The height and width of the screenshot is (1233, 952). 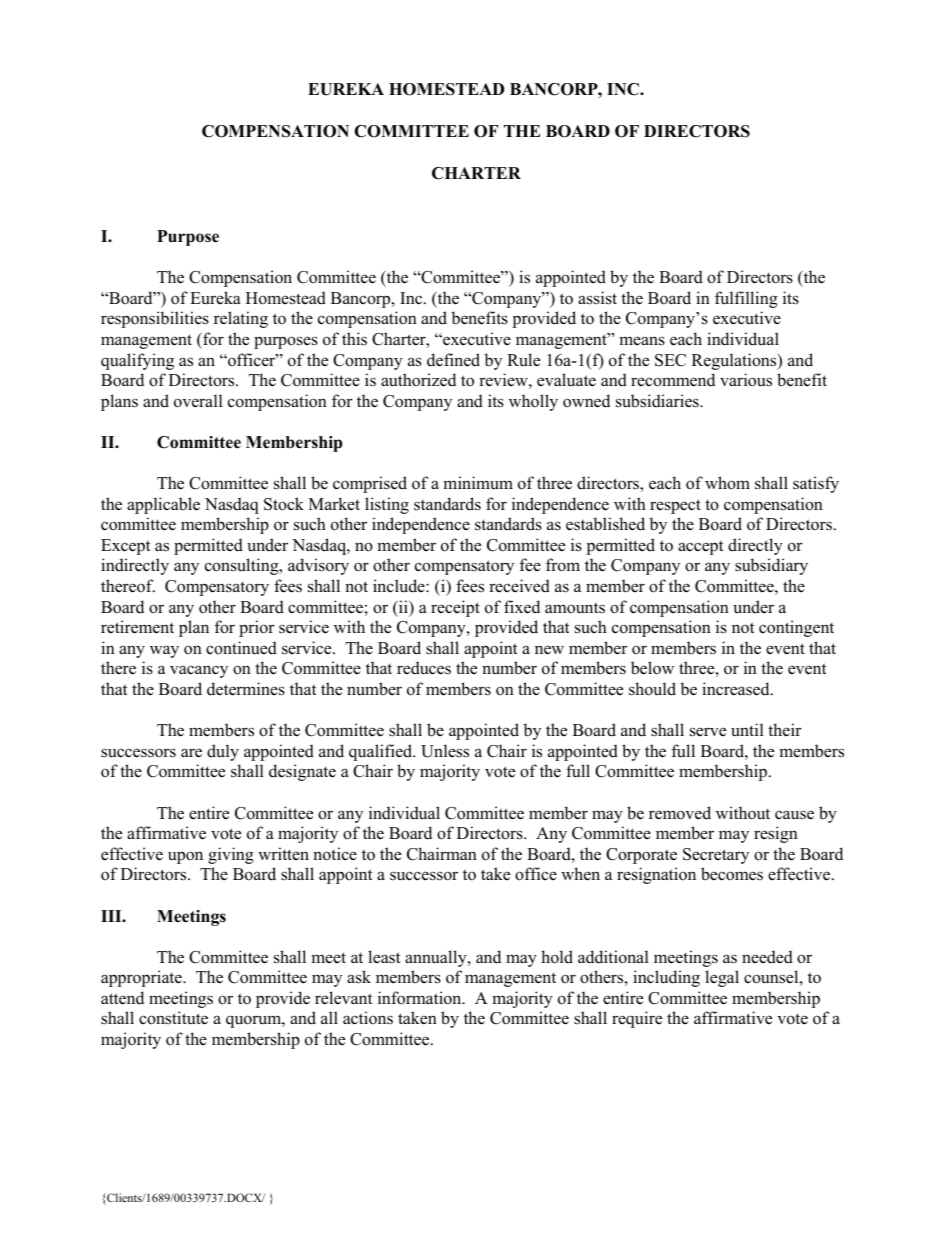 What do you see at coordinates (199, 671) in the screenshot?
I see `vacancy` at bounding box center [199, 671].
